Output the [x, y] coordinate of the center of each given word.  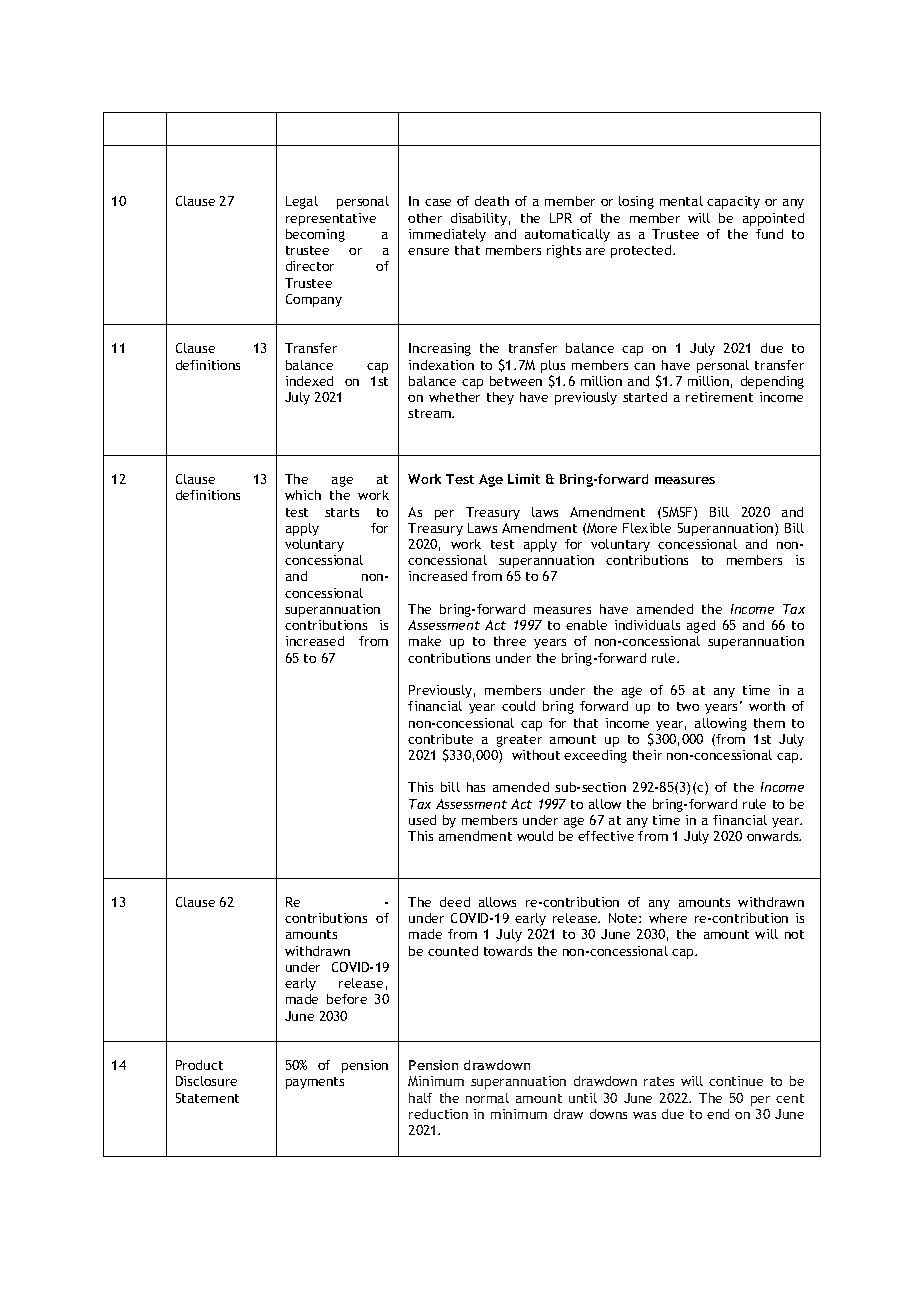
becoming [315, 235]
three [510, 641]
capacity [733, 202]
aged [701, 626]
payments [315, 1083]
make [425, 641]
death [492, 201]
